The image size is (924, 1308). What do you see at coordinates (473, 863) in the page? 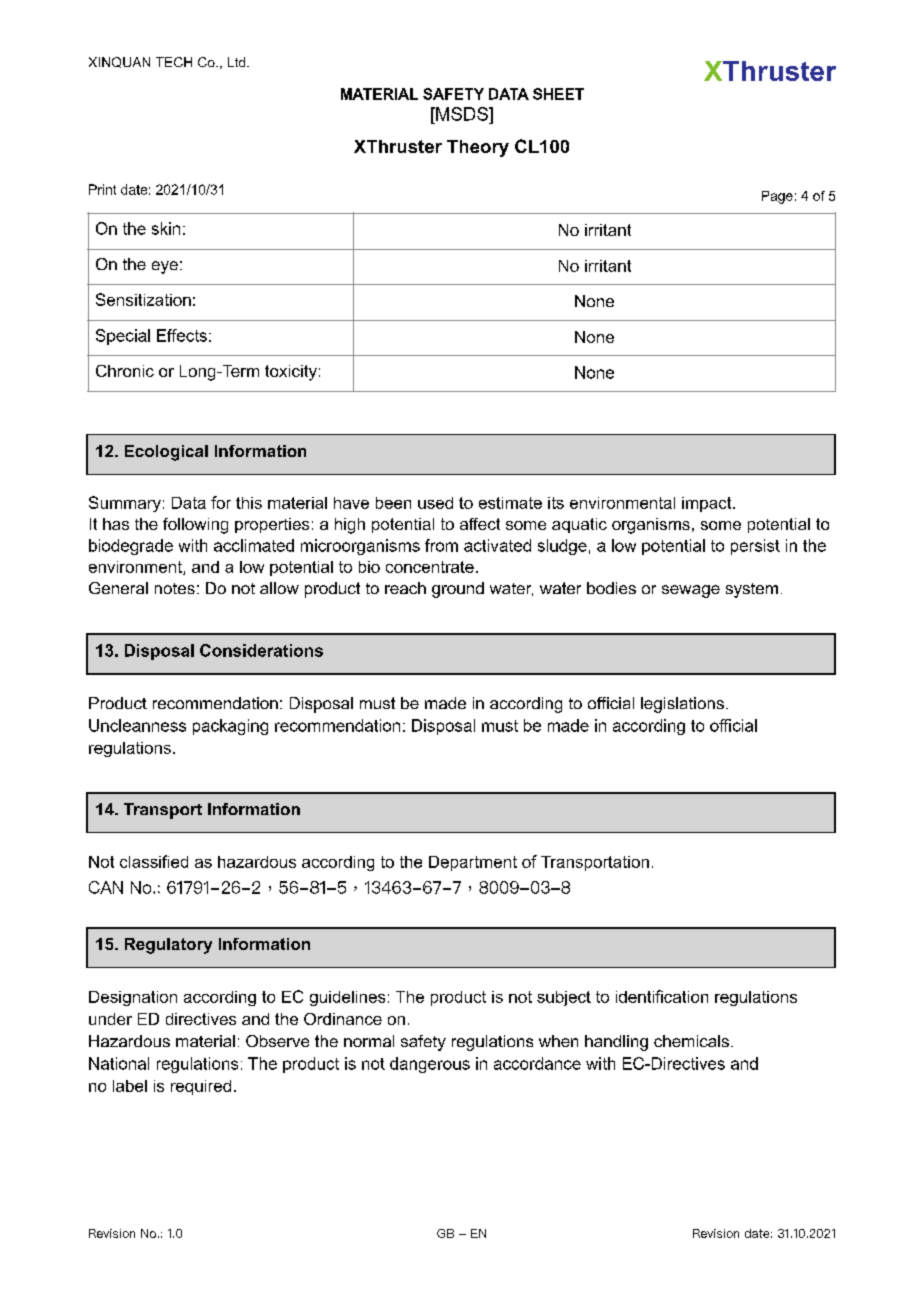
I see `Department` at bounding box center [473, 863].
